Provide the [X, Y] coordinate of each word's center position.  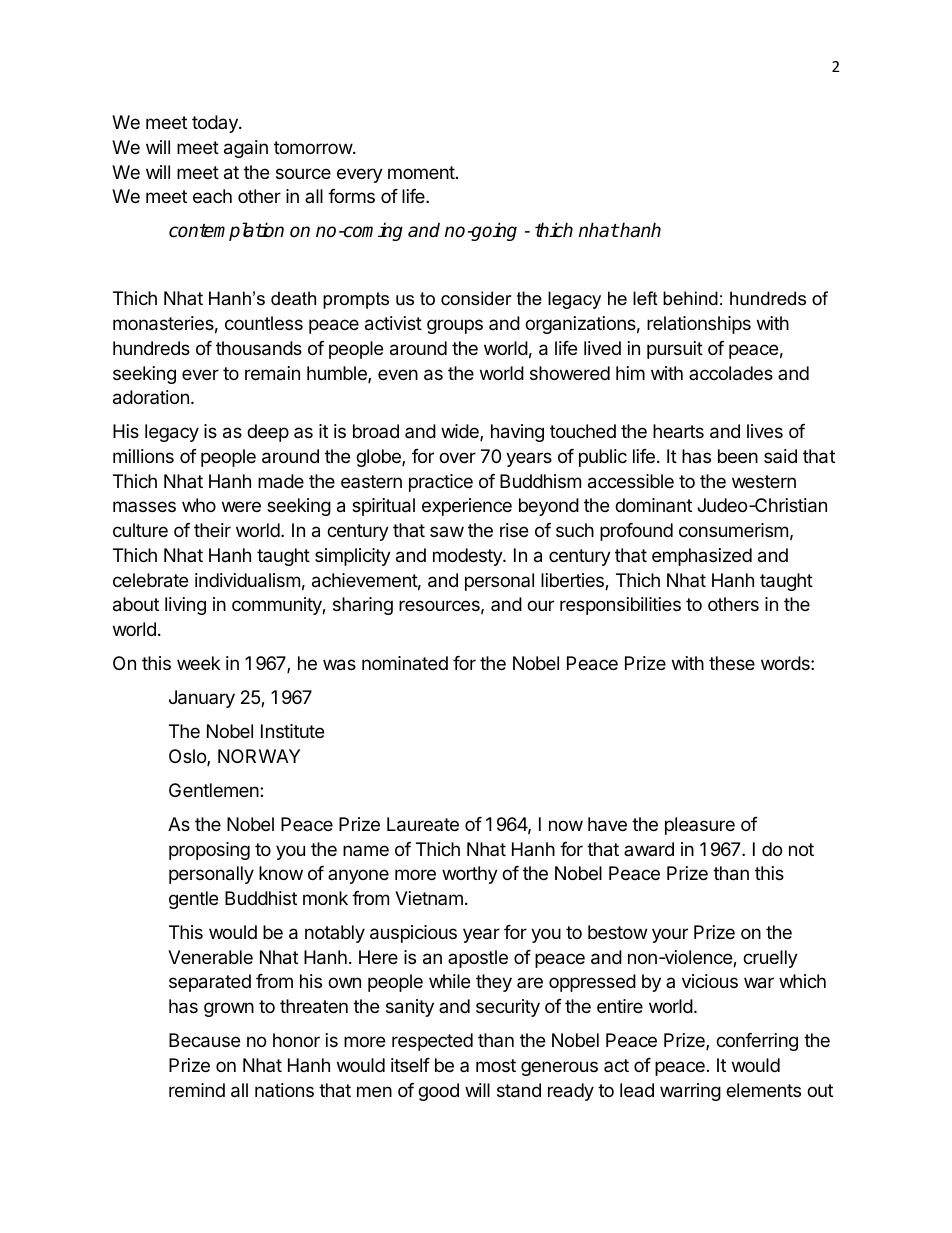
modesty [468, 557]
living [185, 606]
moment [421, 172]
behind [690, 298]
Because [204, 1040]
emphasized [702, 557]
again [246, 149]
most [496, 1065]
